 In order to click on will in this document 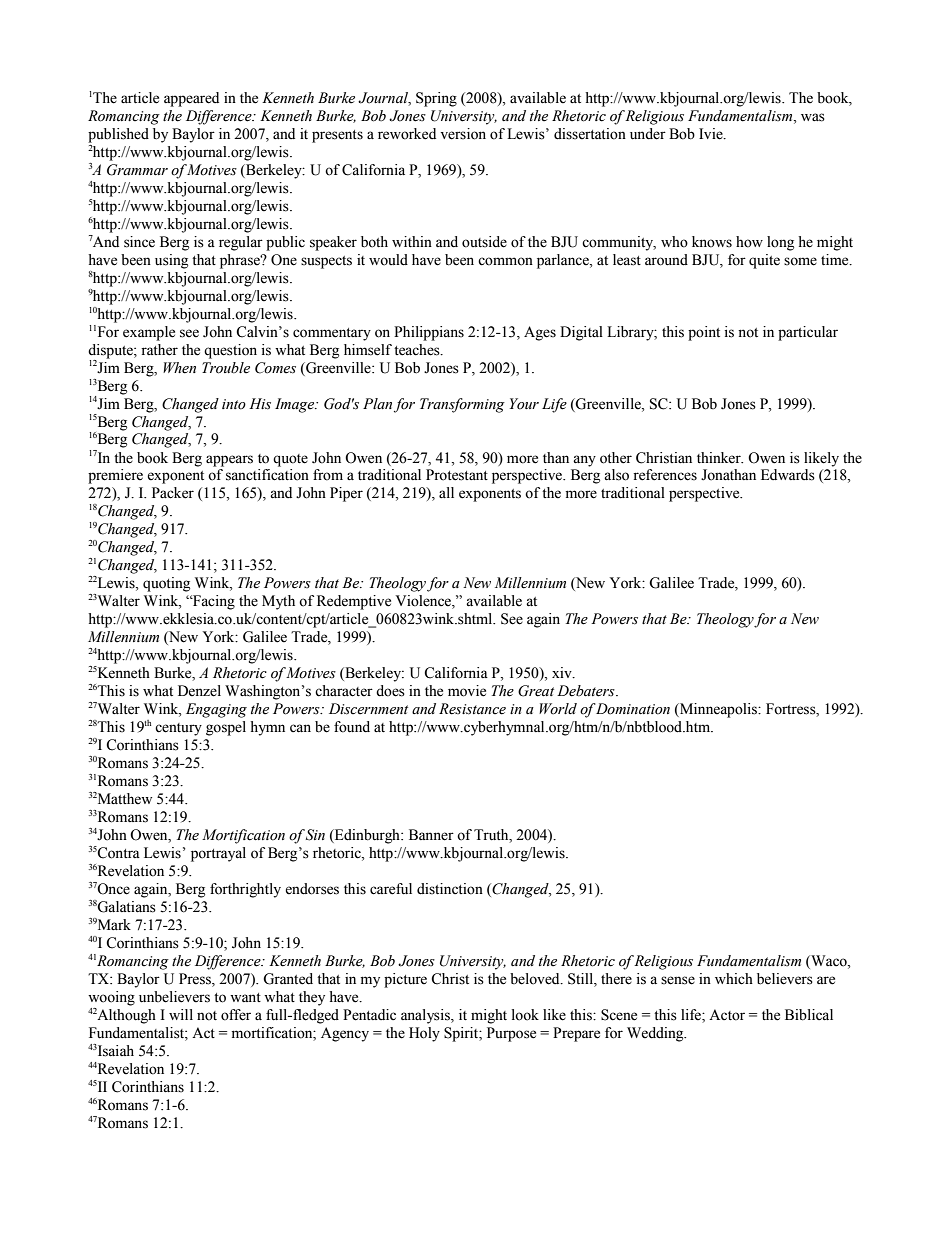, I will do `click(181, 1014)`.
